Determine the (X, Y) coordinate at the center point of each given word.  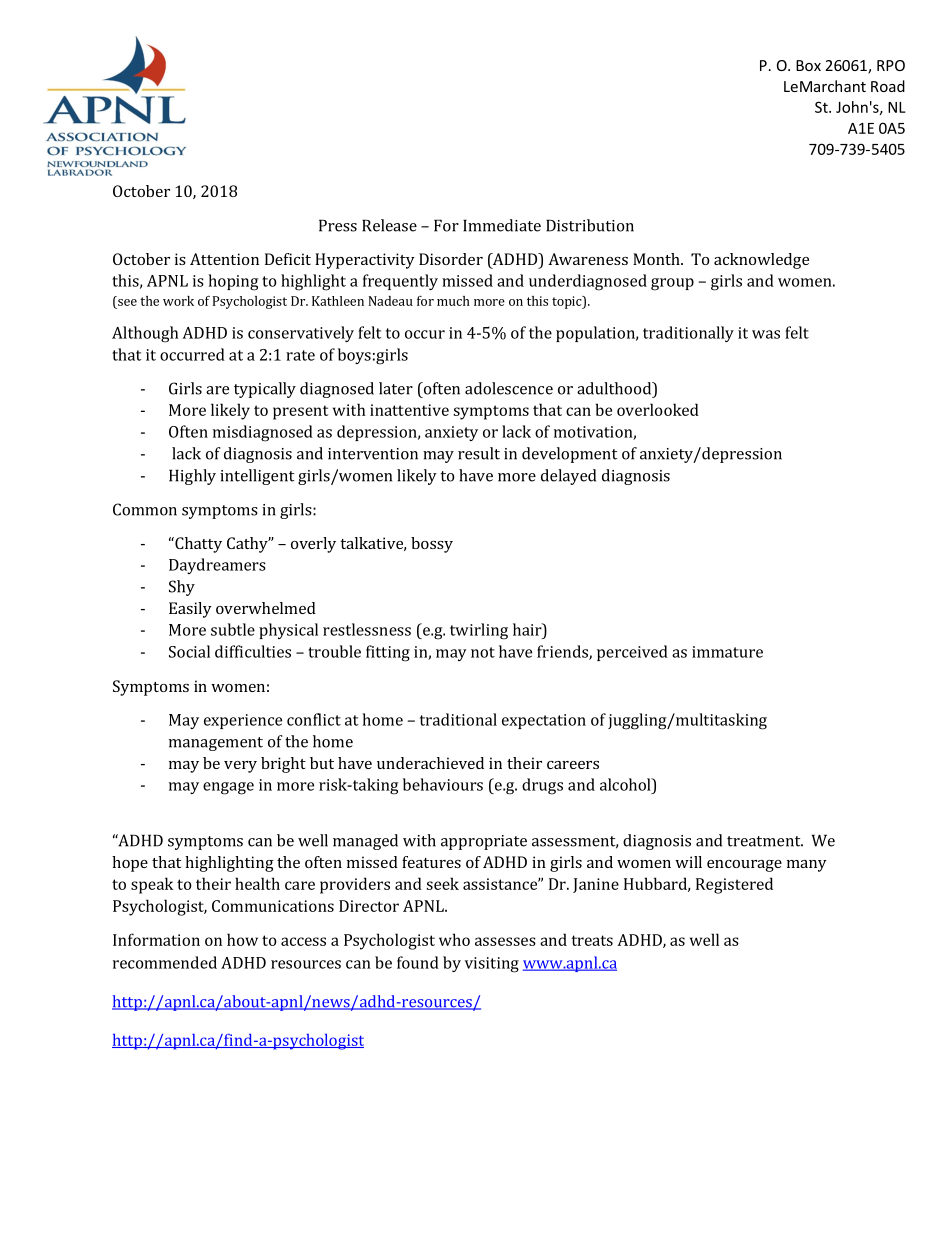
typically (265, 390)
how (242, 939)
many (807, 866)
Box (808, 65)
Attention (224, 259)
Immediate (502, 225)
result (479, 453)
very (240, 767)
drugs (542, 786)
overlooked (658, 409)
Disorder (451, 259)
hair (528, 629)
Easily (190, 610)
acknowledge (761, 261)
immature (727, 652)
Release (389, 225)
